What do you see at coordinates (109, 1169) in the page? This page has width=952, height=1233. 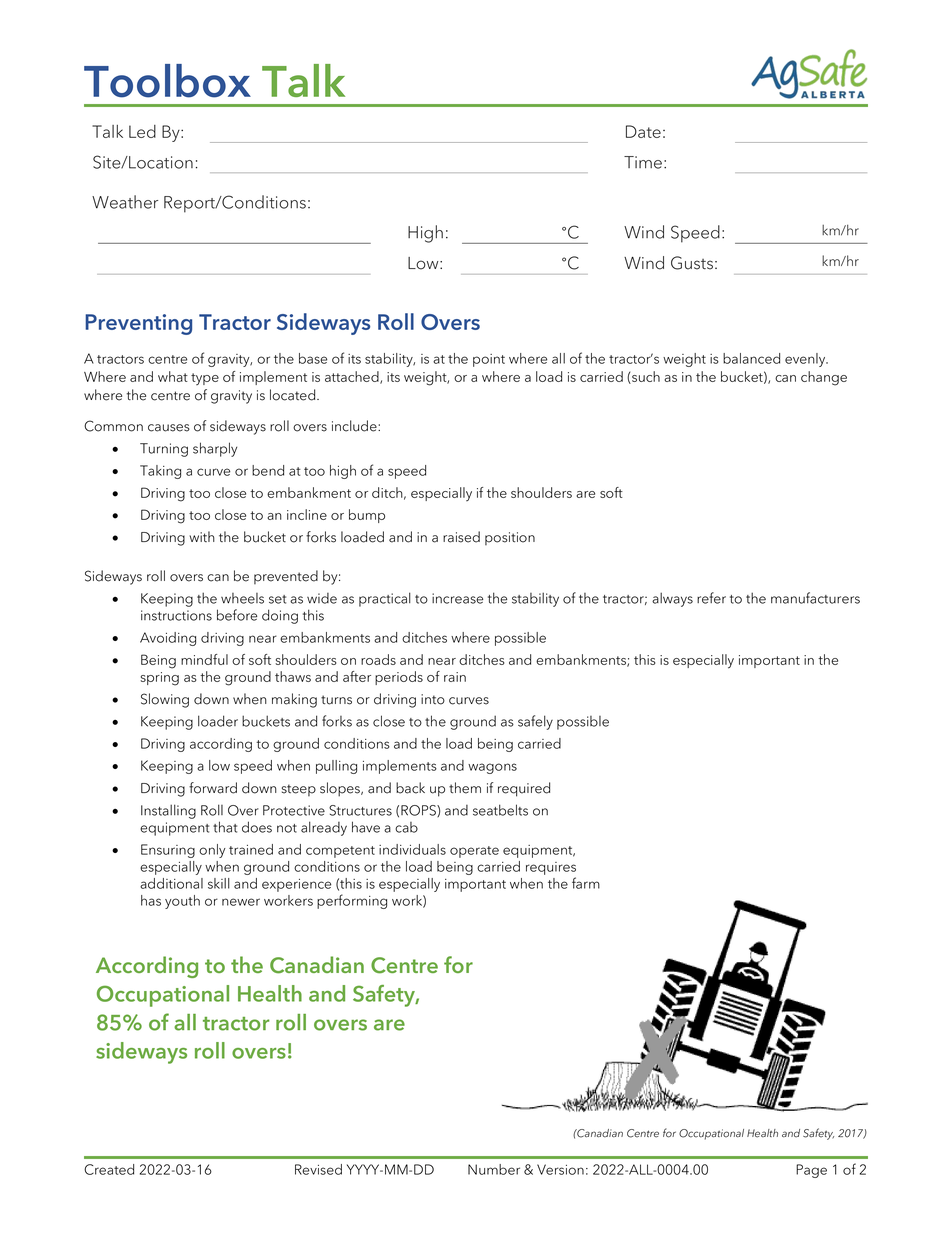 I see `Created` at bounding box center [109, 1169].
